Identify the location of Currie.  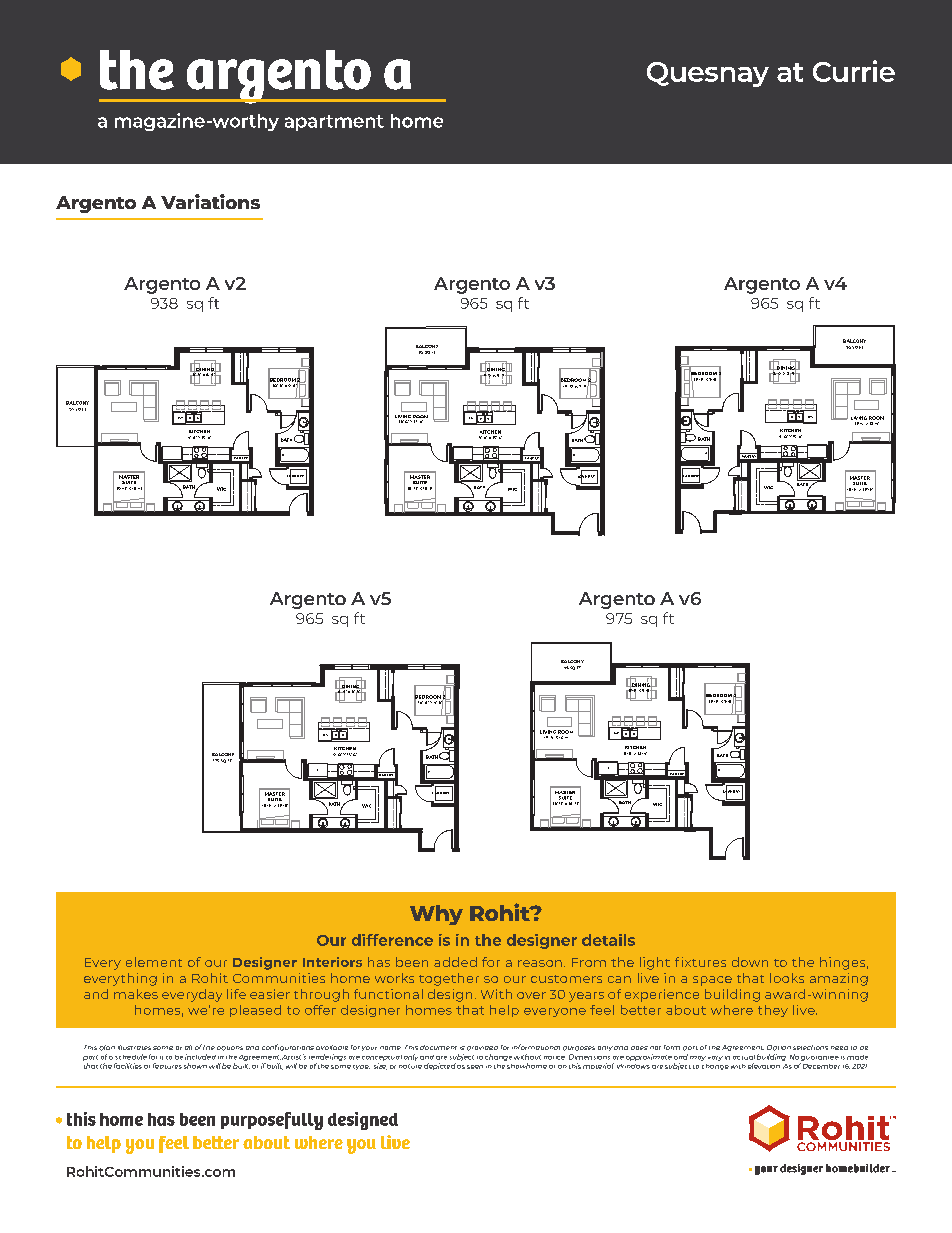
(854, 71).
